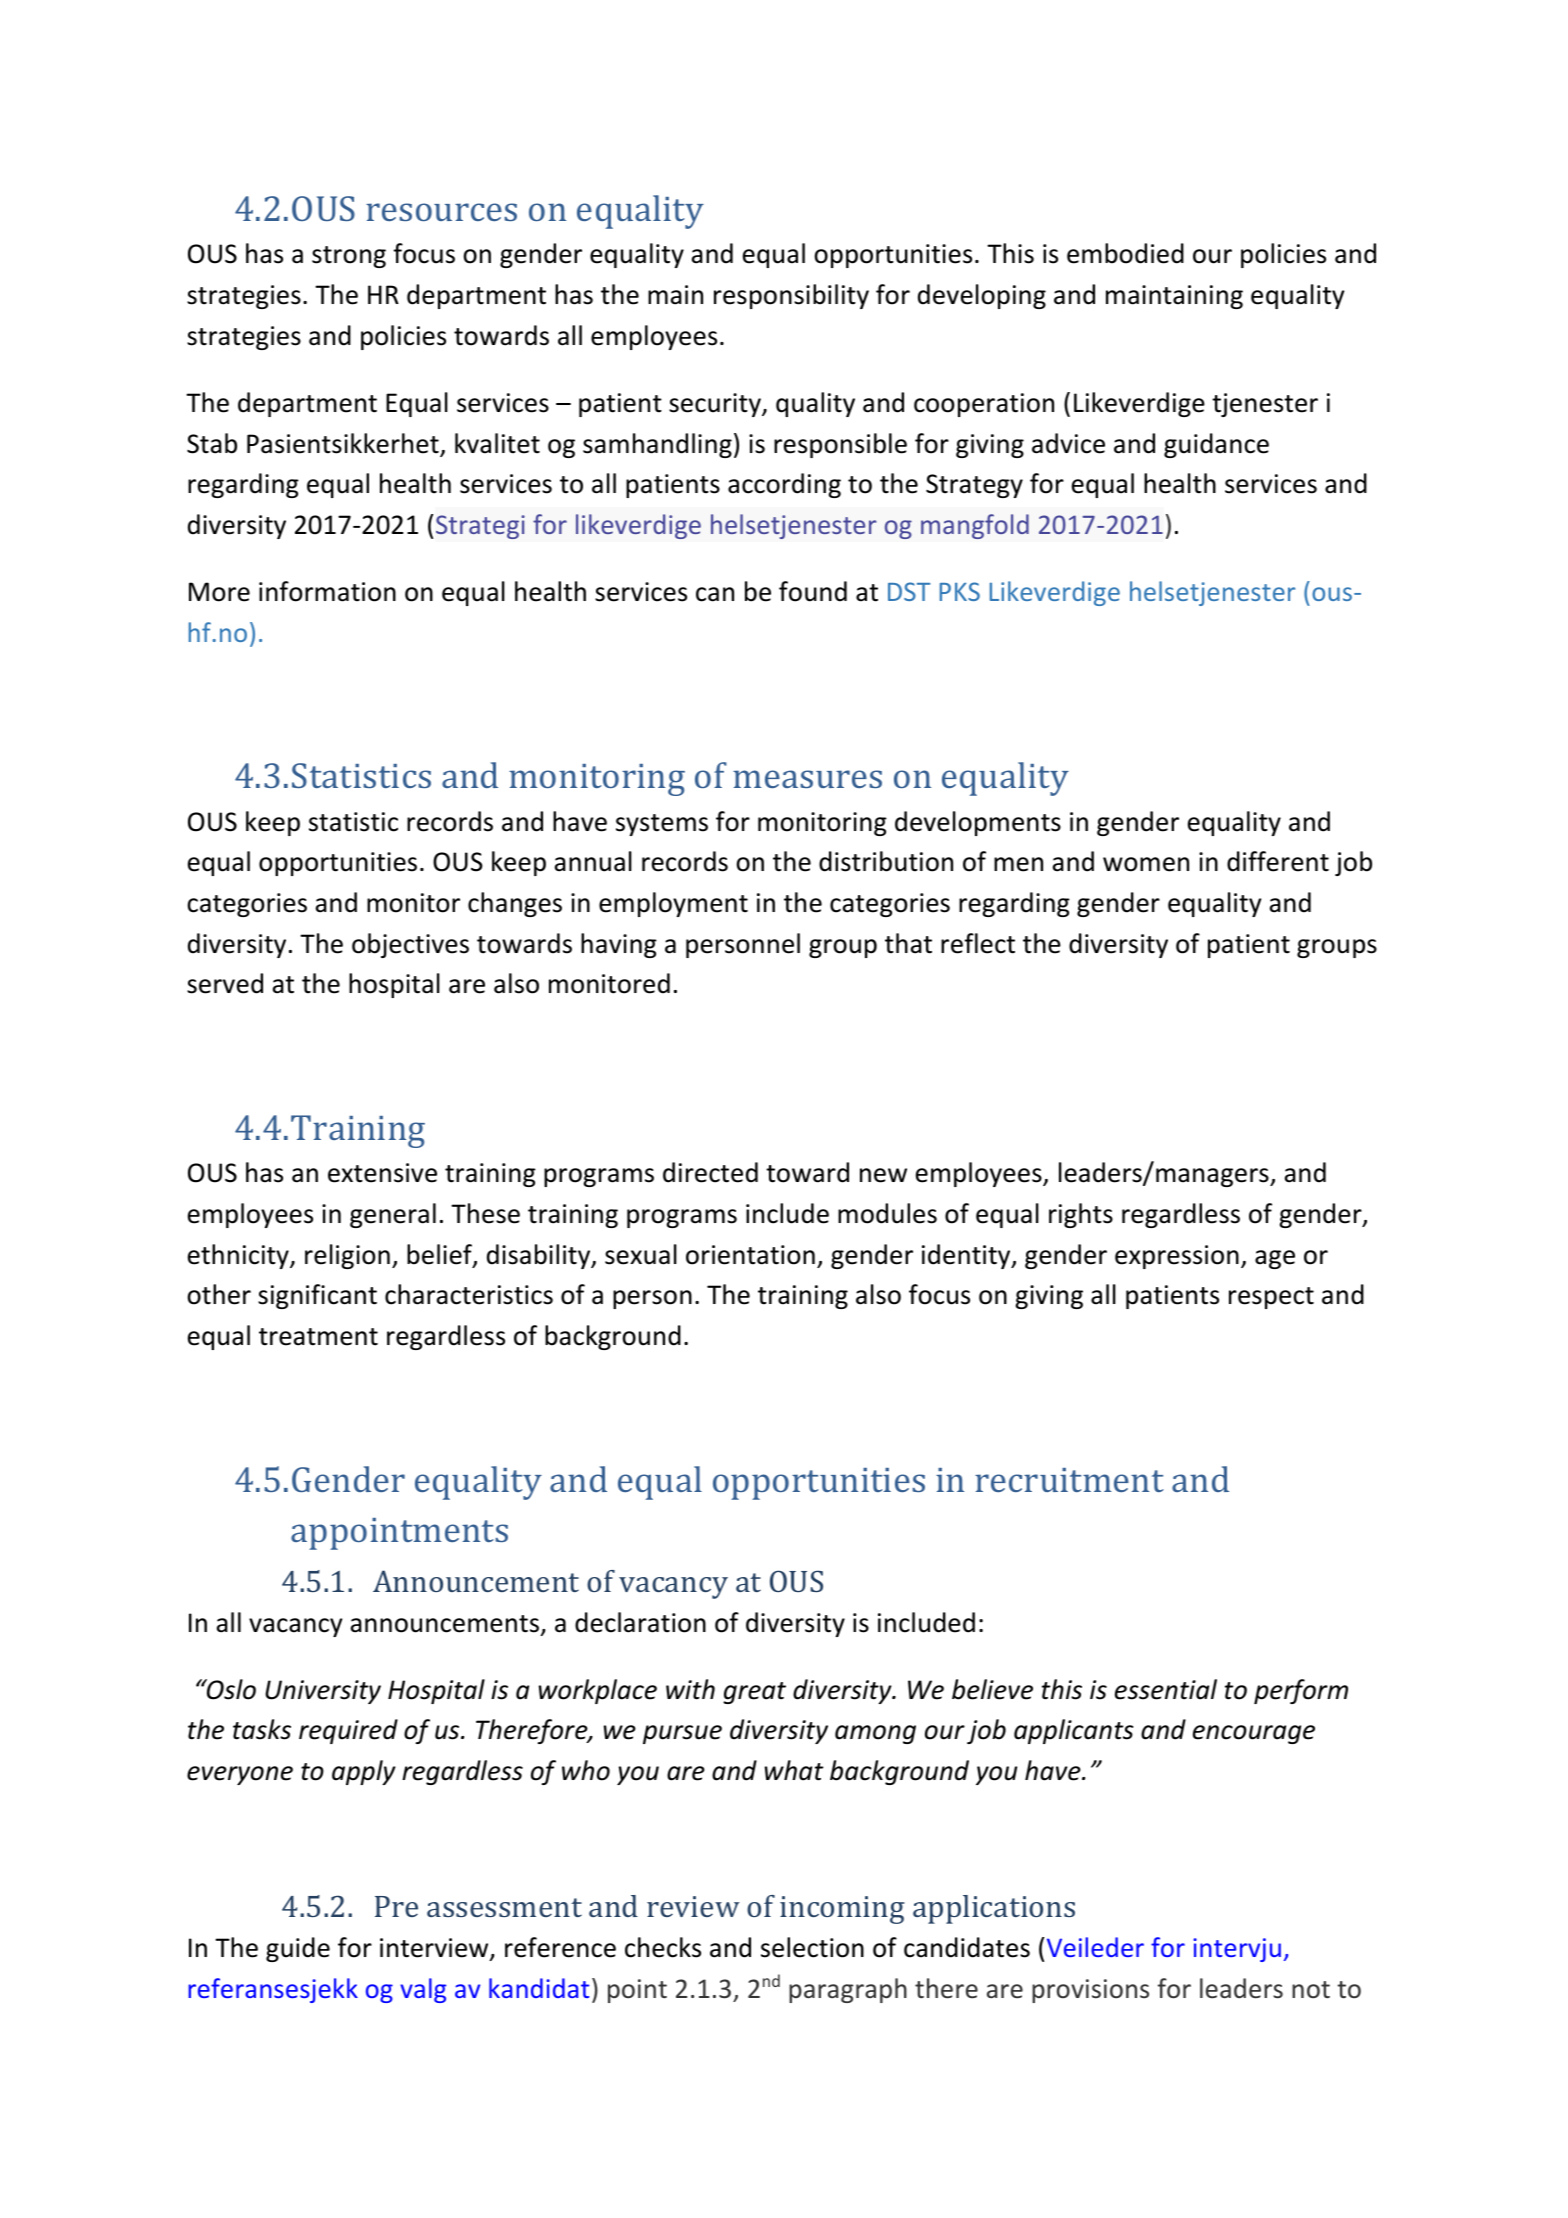  Describe the element at coordinates (791, 296) in the screenshot. I see `responsibility` at that location.
